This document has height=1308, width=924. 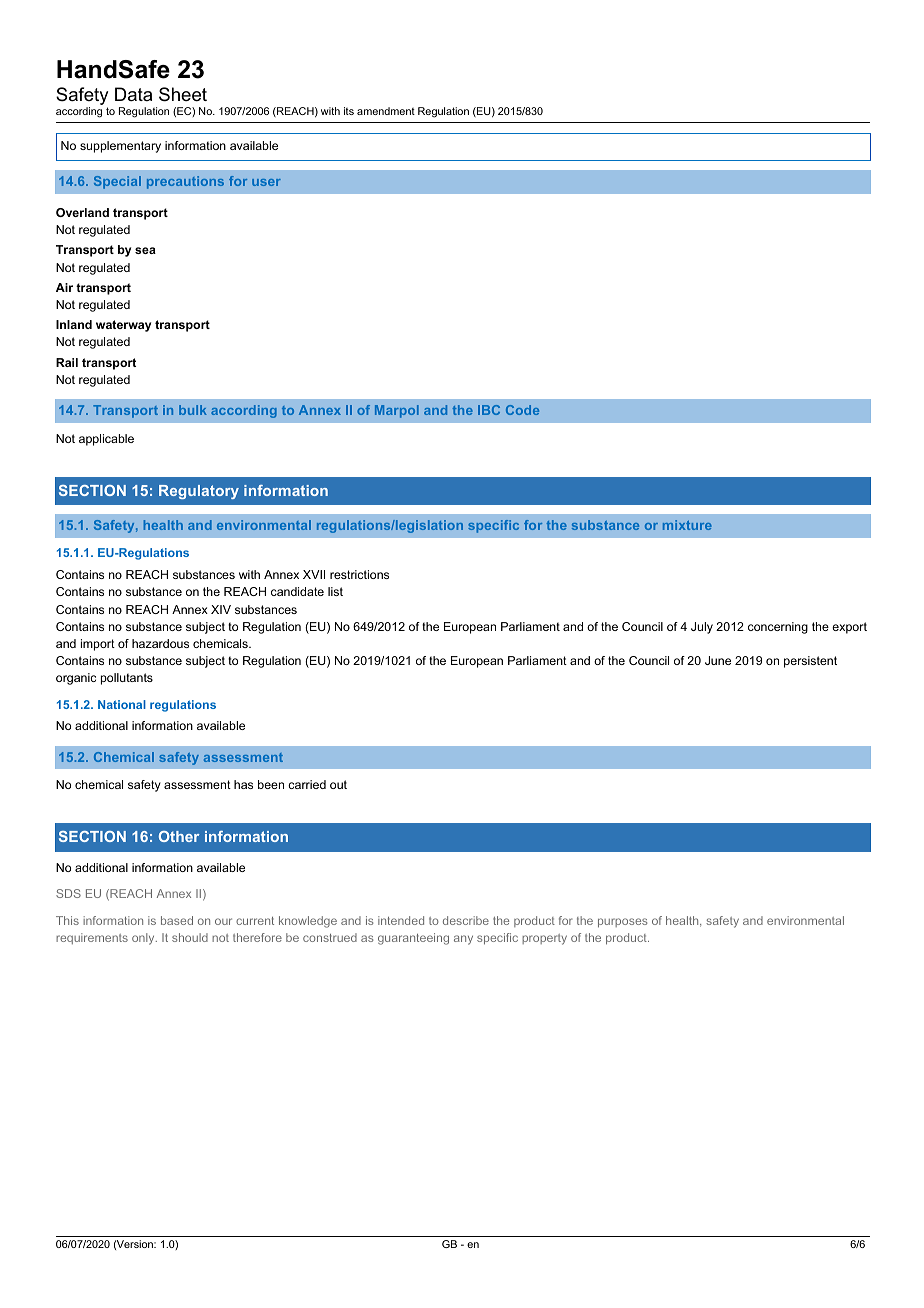 I want to click on describe, so click(x=466, y=920).
